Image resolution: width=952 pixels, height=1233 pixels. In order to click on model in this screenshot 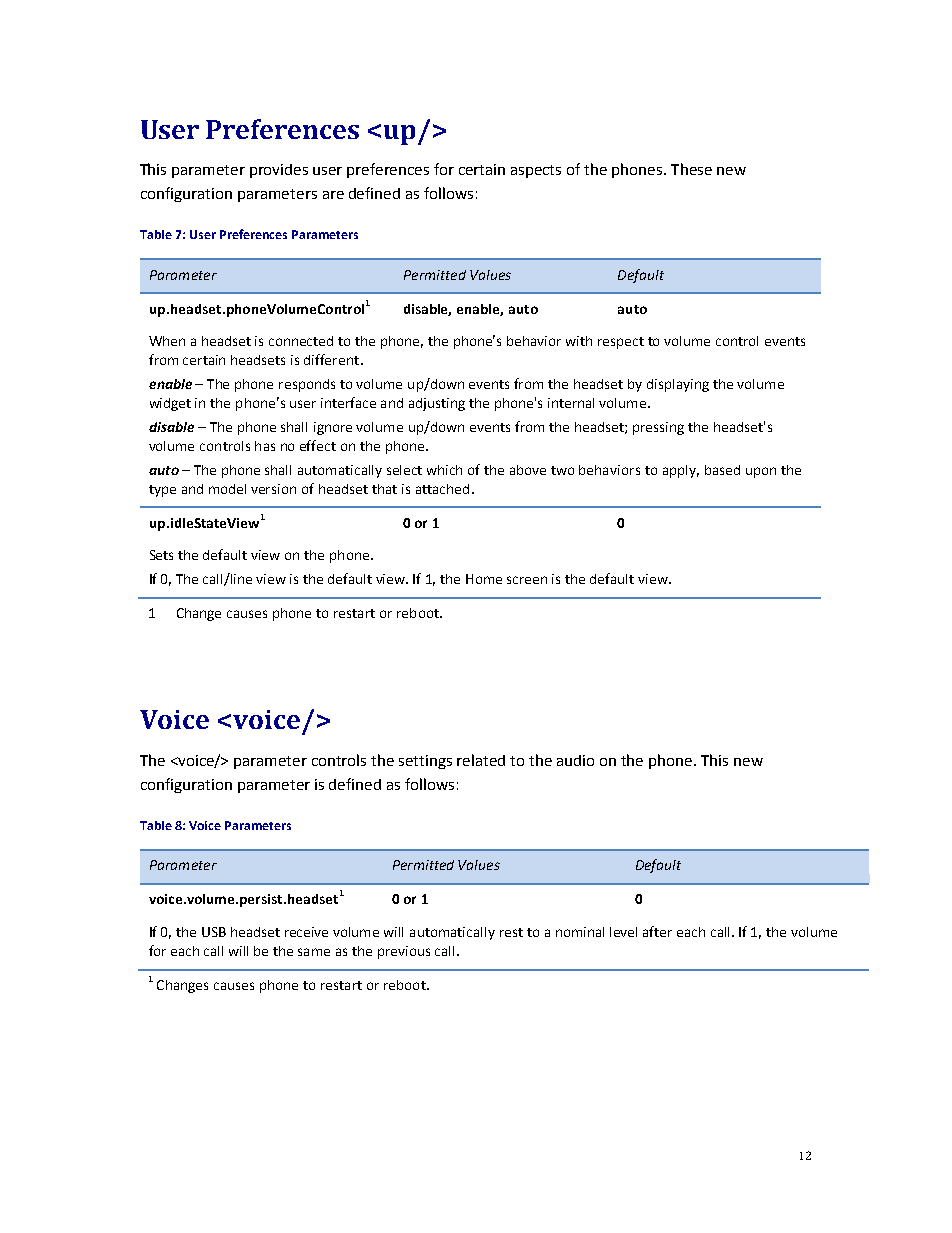, I will do `click(227, 489)`.
